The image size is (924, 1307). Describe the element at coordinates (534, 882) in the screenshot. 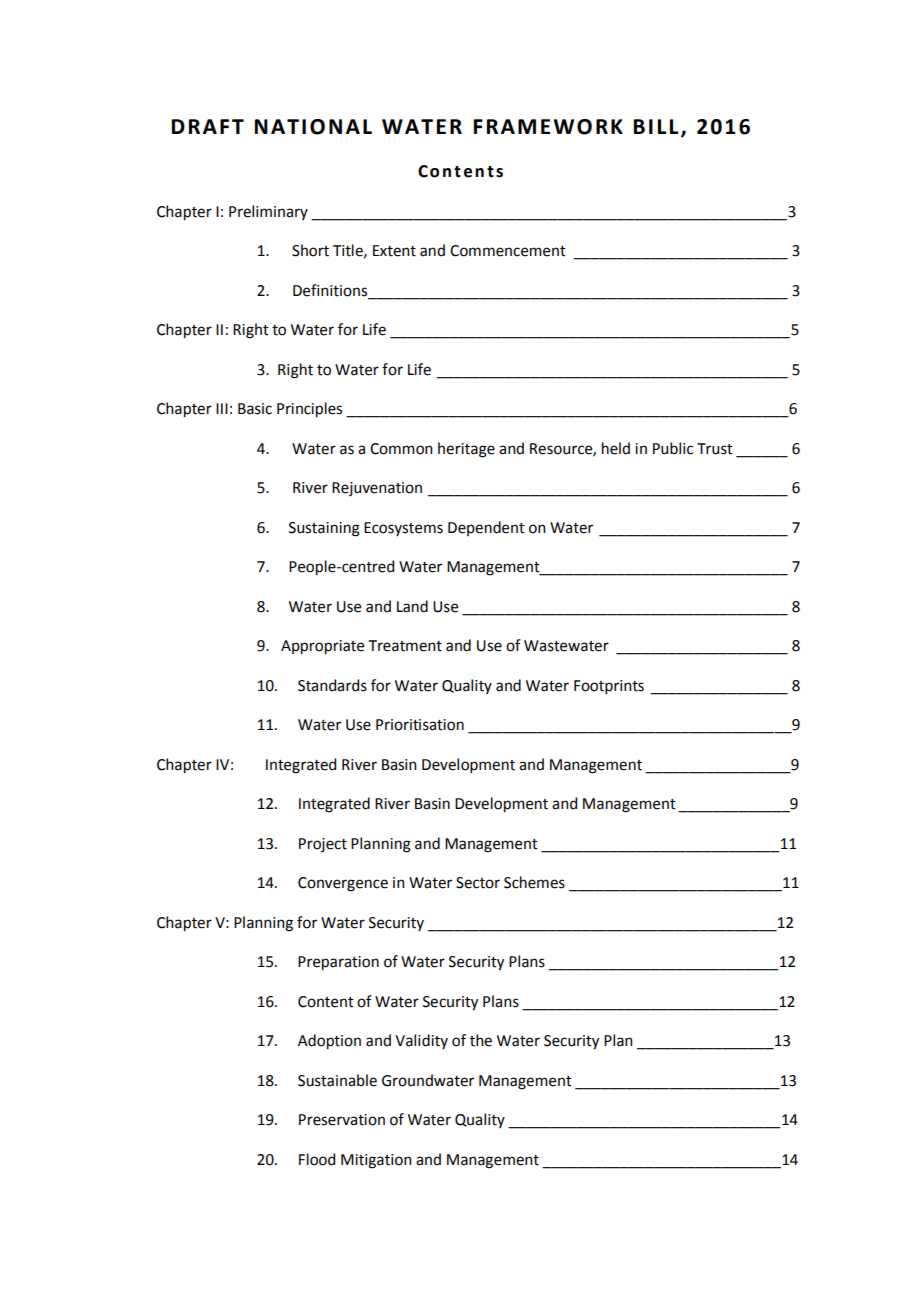

I see `Schemes` at that location.
